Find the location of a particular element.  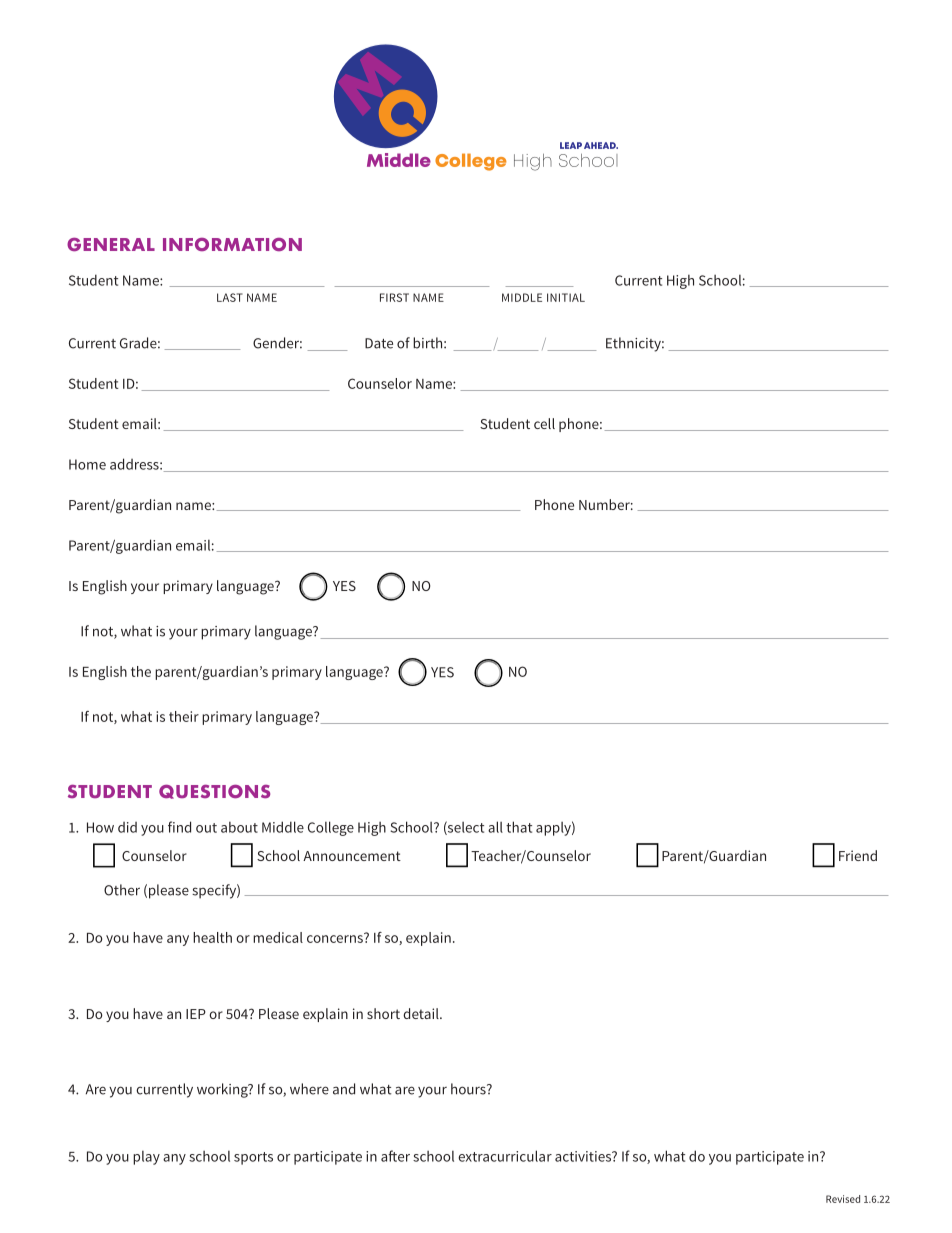

INITIAL is located at coordinates (566, 297).
